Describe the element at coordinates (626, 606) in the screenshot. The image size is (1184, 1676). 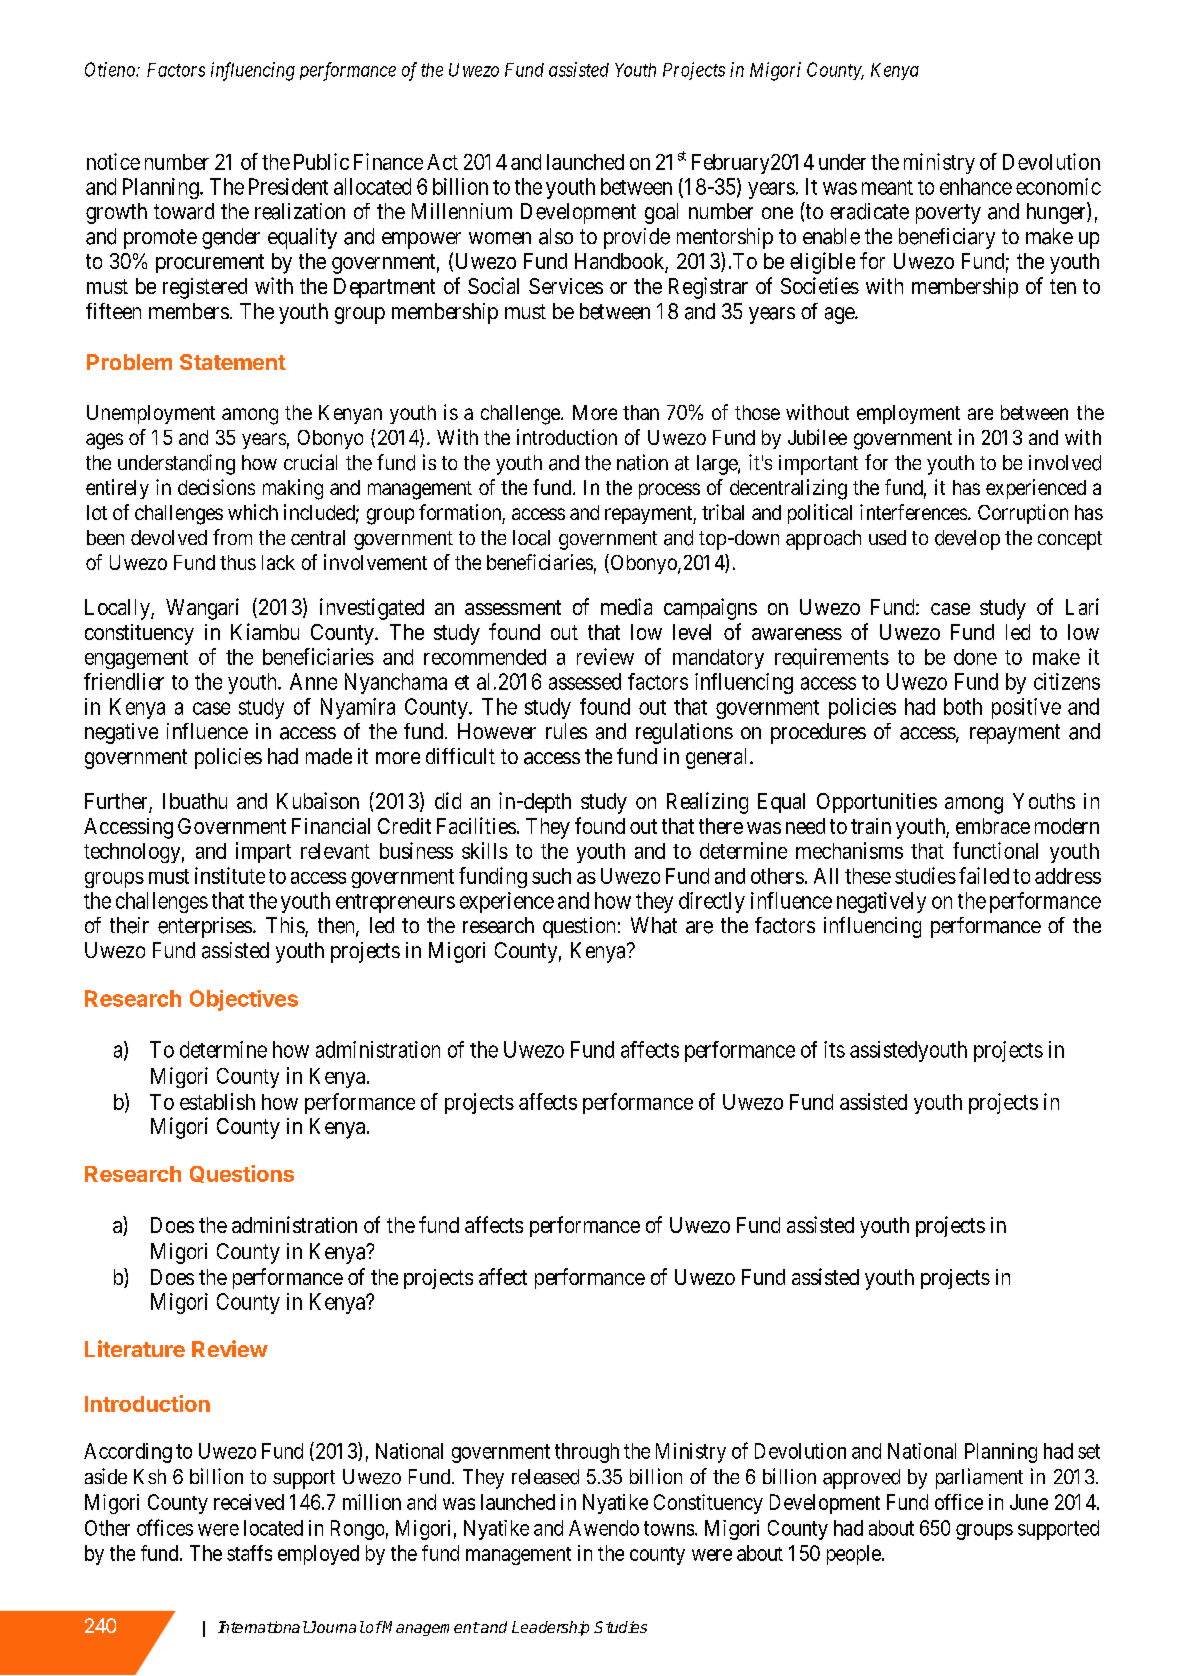
I see `media` at that location.
